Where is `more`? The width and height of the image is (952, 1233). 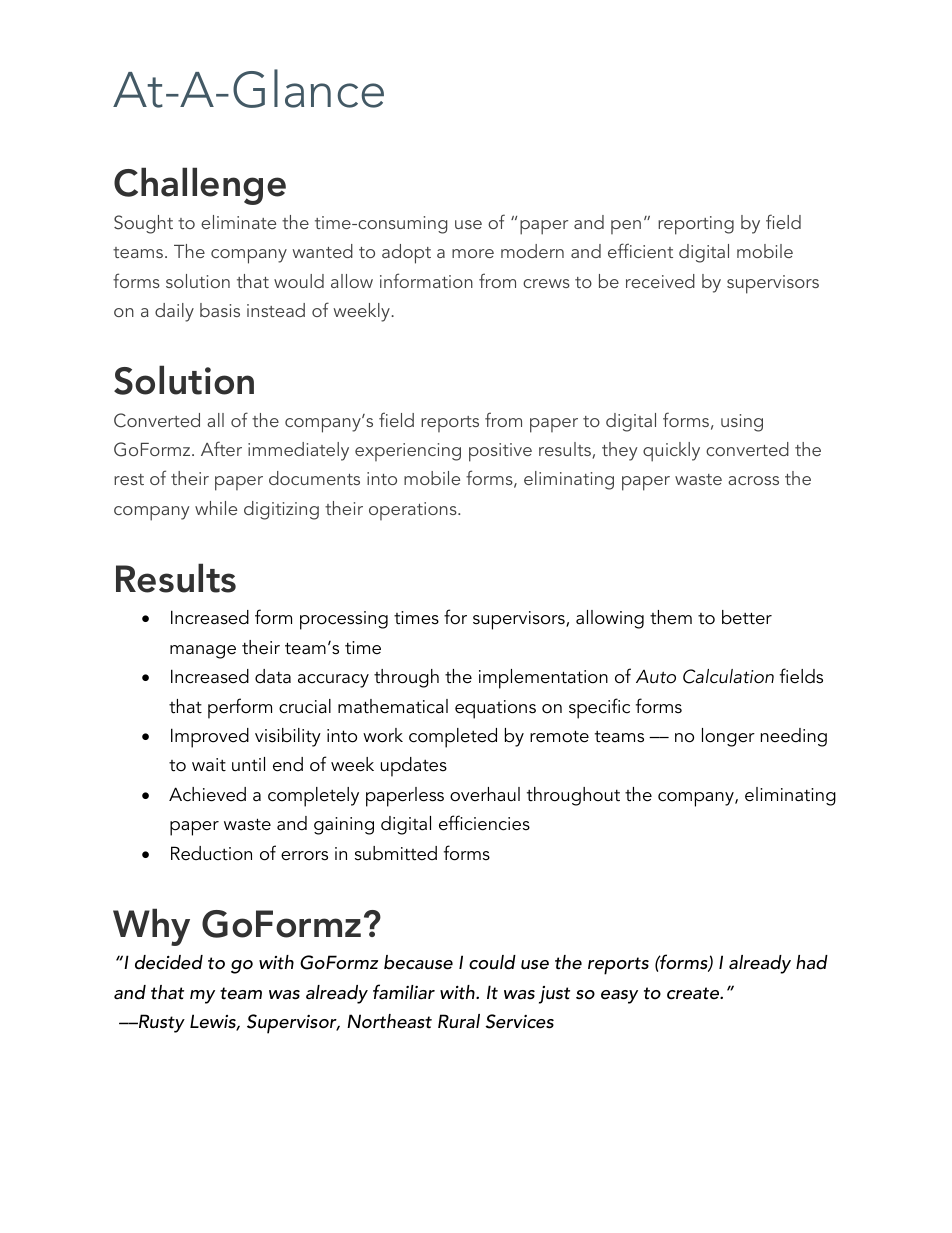 more is located at coordinates (473, 253).
